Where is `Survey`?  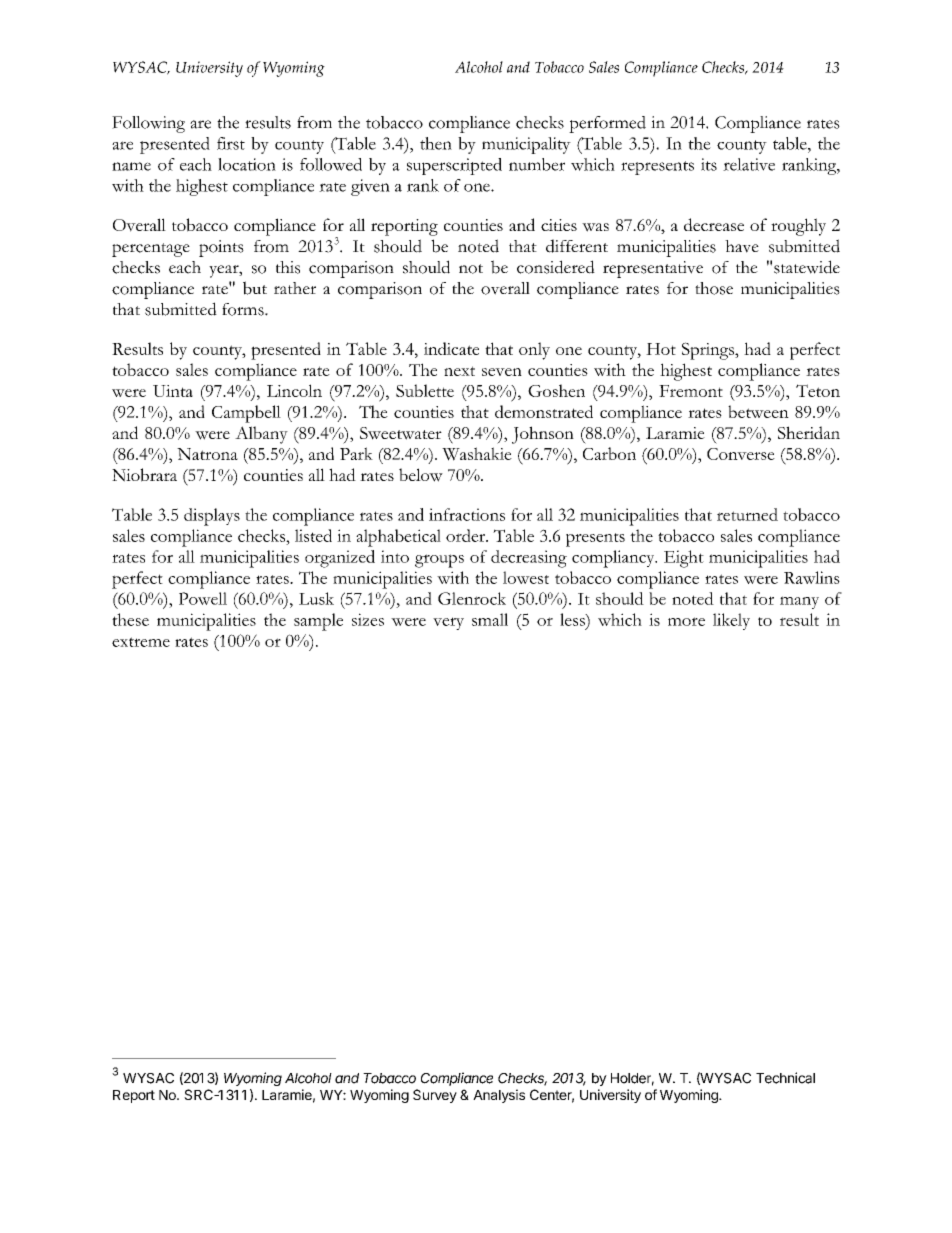 Survey is located at coordinates (435, 1096).
